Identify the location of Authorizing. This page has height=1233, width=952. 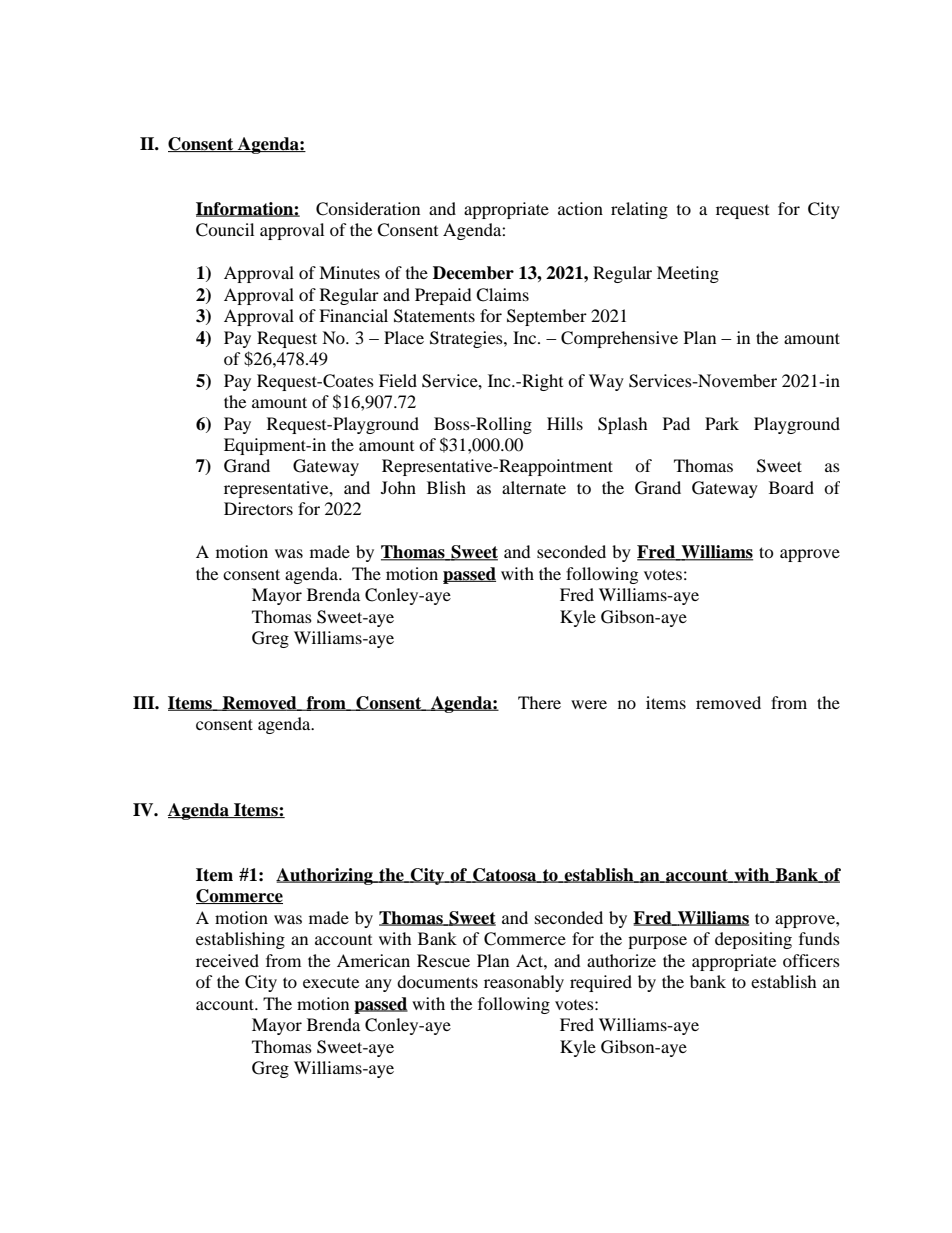
(325, 876).
